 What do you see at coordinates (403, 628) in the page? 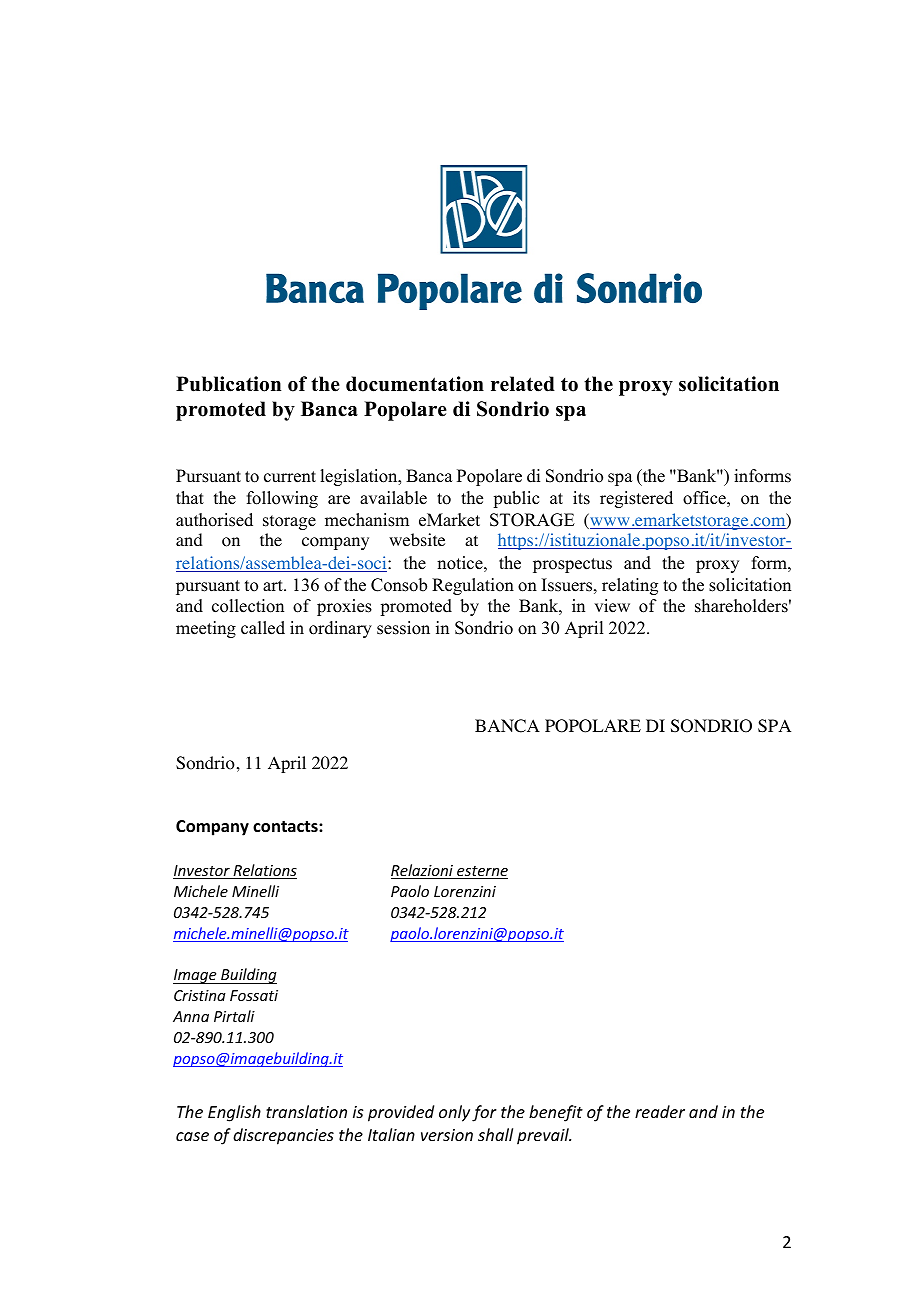
I see `session` at bounding box center [403, 628].
